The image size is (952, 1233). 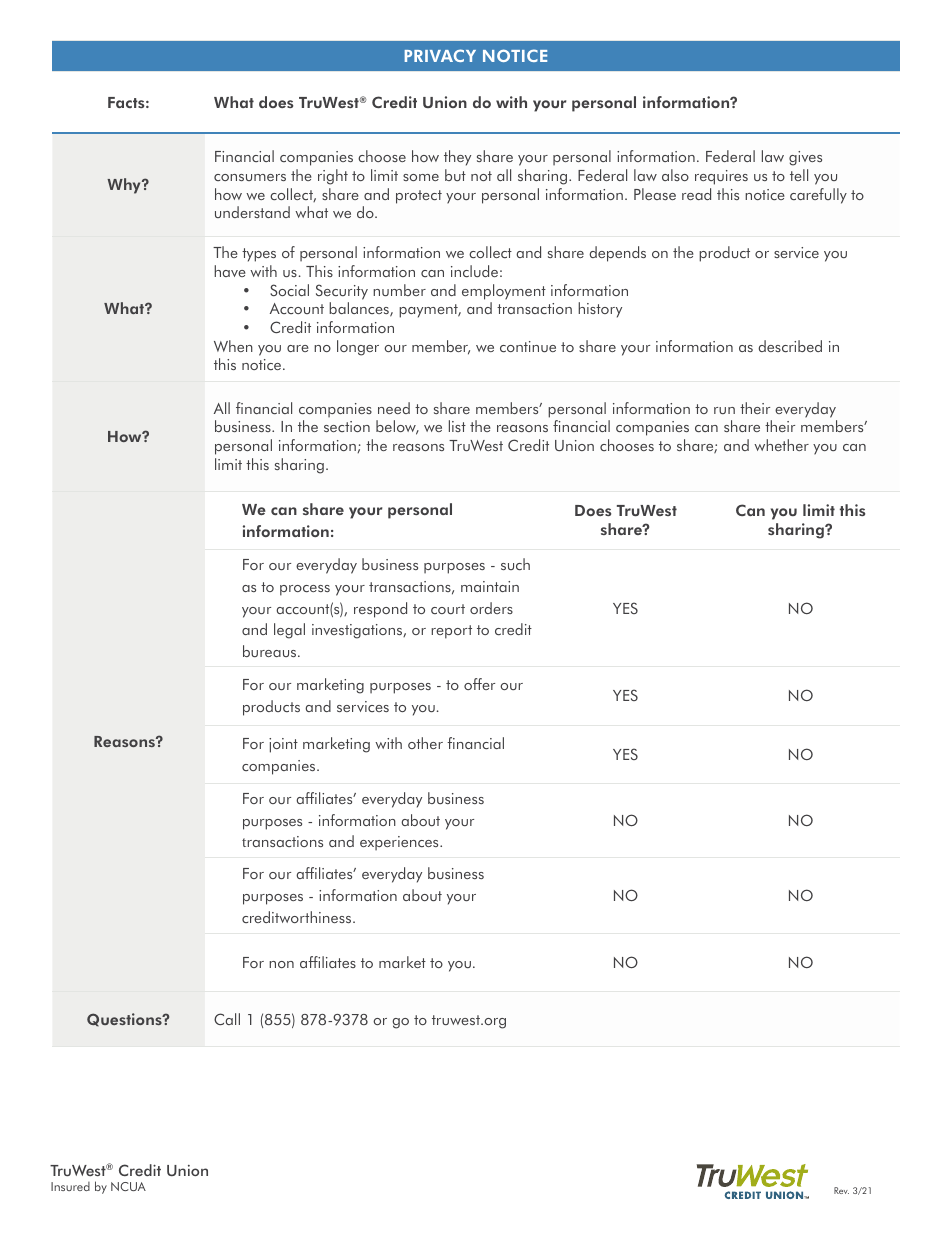 I want to click on other, so click(x=425, y=743).
